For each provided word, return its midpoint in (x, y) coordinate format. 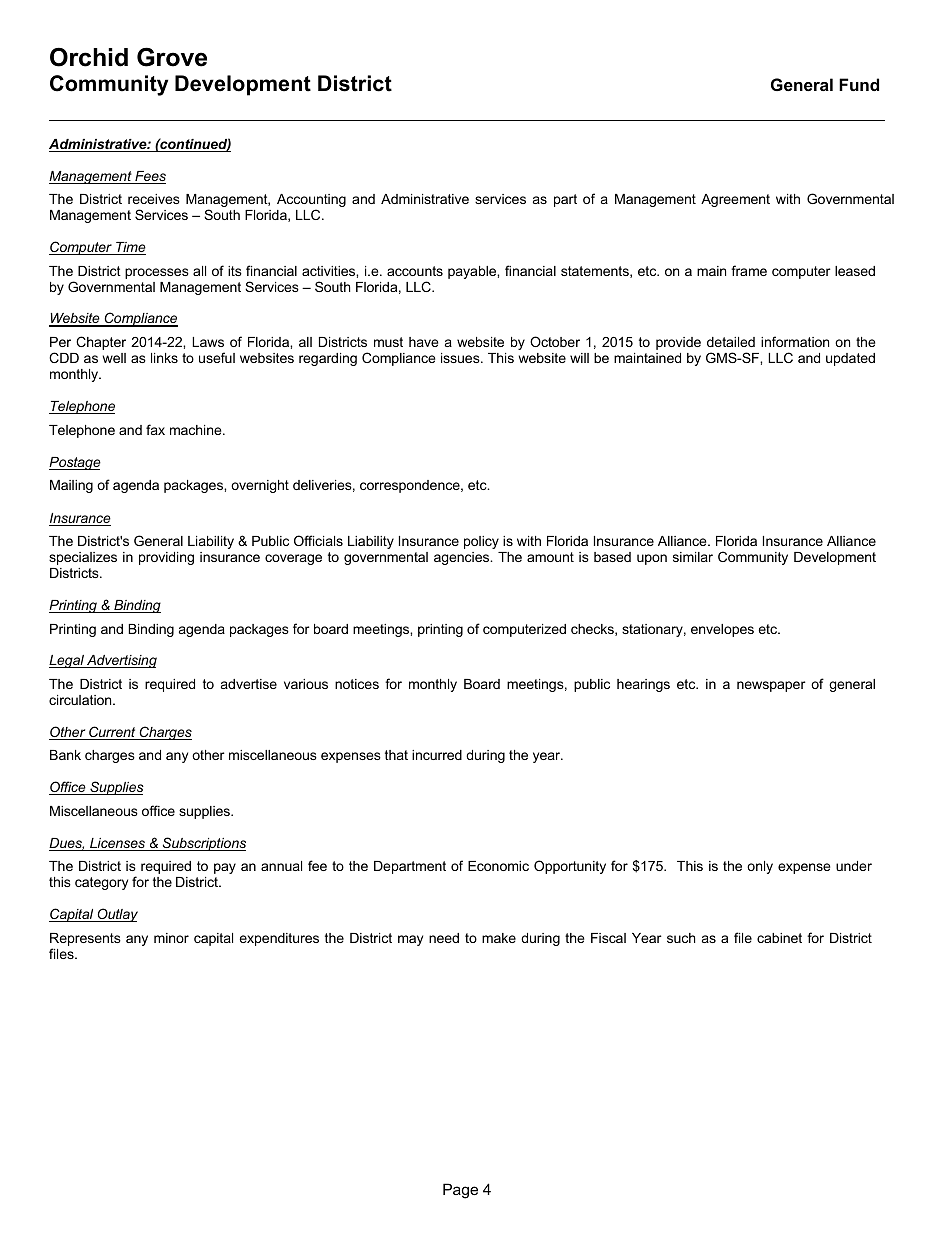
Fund (859, 84)
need (444, 938)
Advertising (121, 661)
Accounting (311, 202)
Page (460, 1191)
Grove (172, 57)
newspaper (771, 686)
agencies (463, 558)
